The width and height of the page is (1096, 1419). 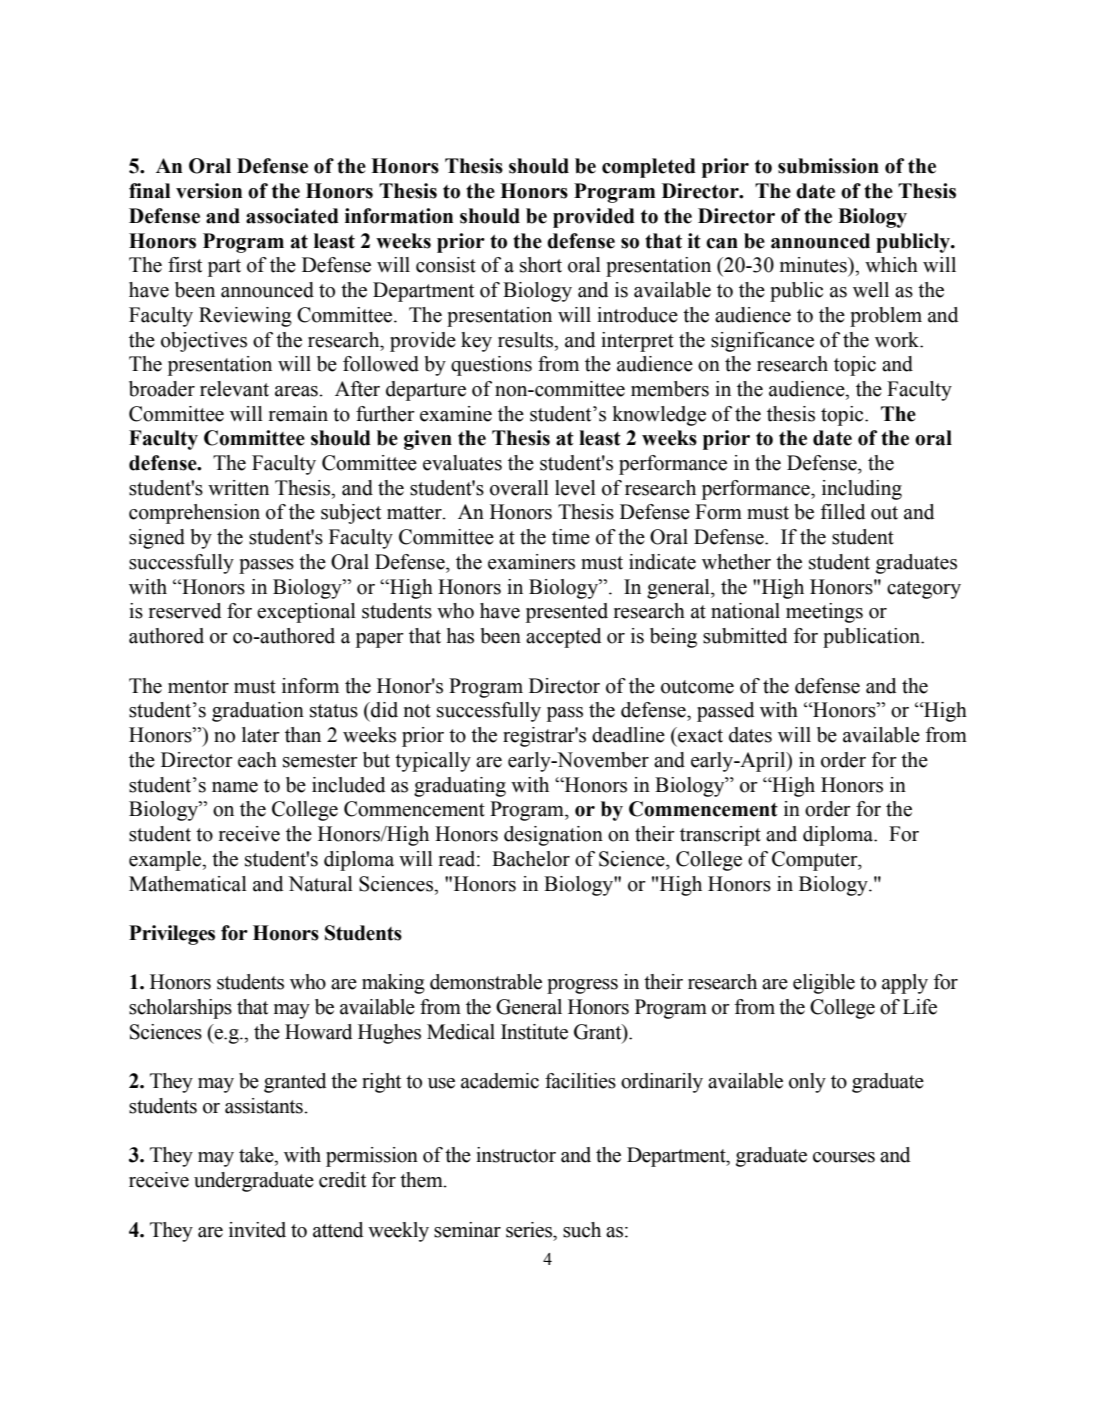 I want to click on meetings, so click(x=824, y=613).
